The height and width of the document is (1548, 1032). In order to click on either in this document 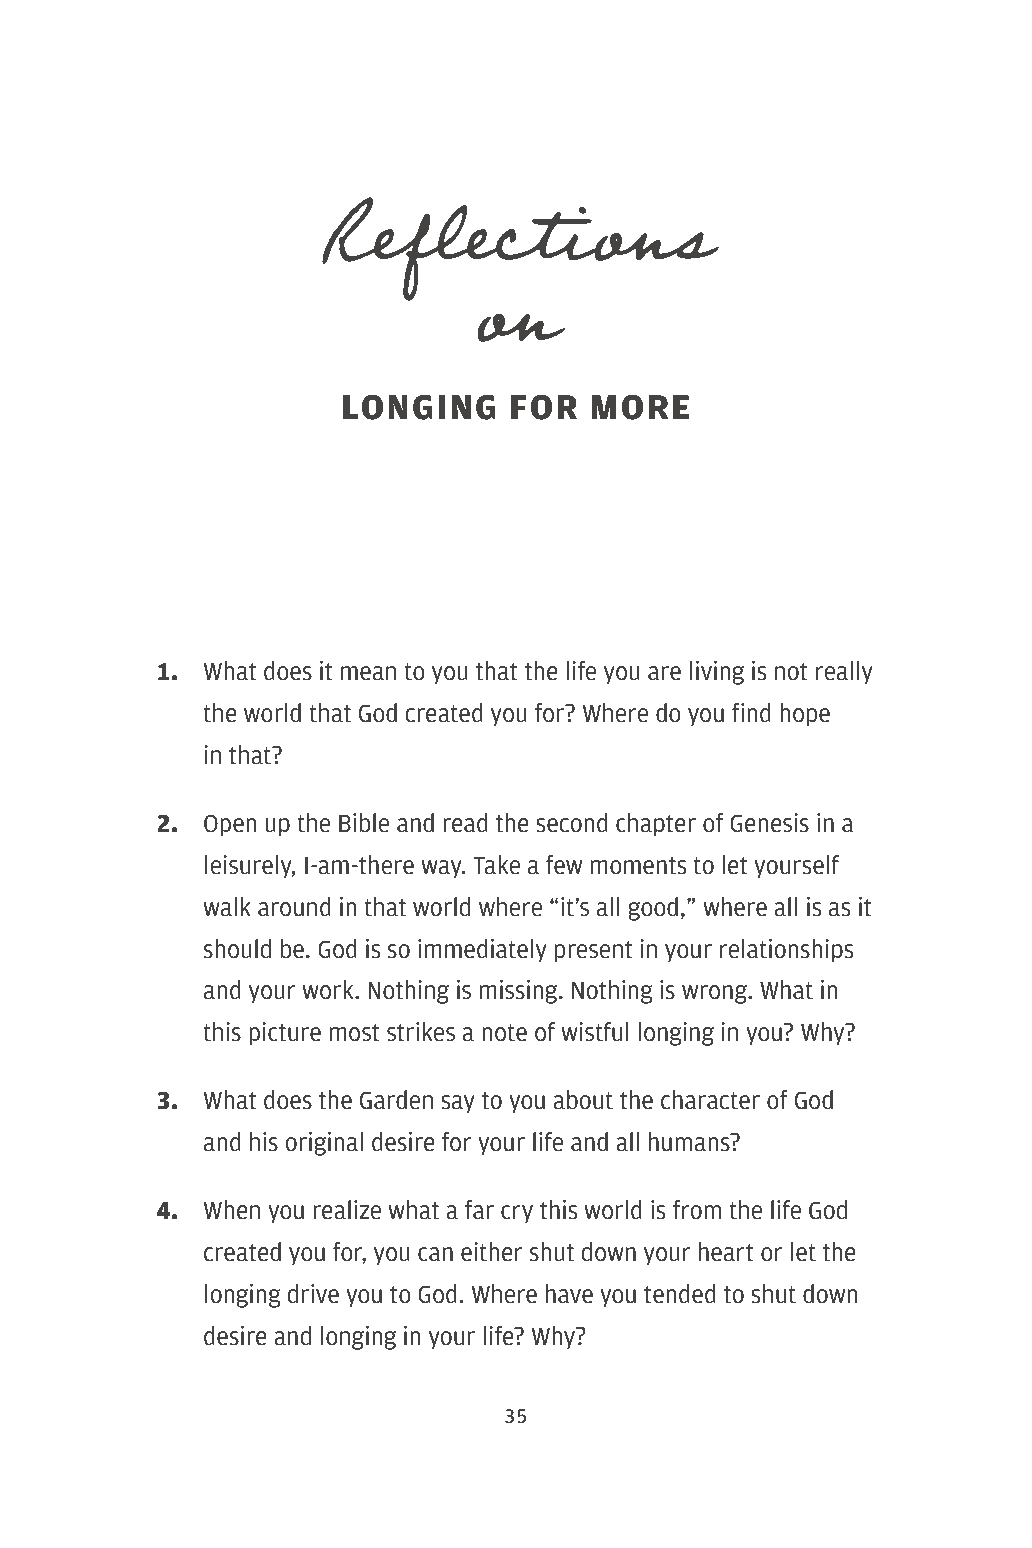, I will do `click(492, 1252)`.
